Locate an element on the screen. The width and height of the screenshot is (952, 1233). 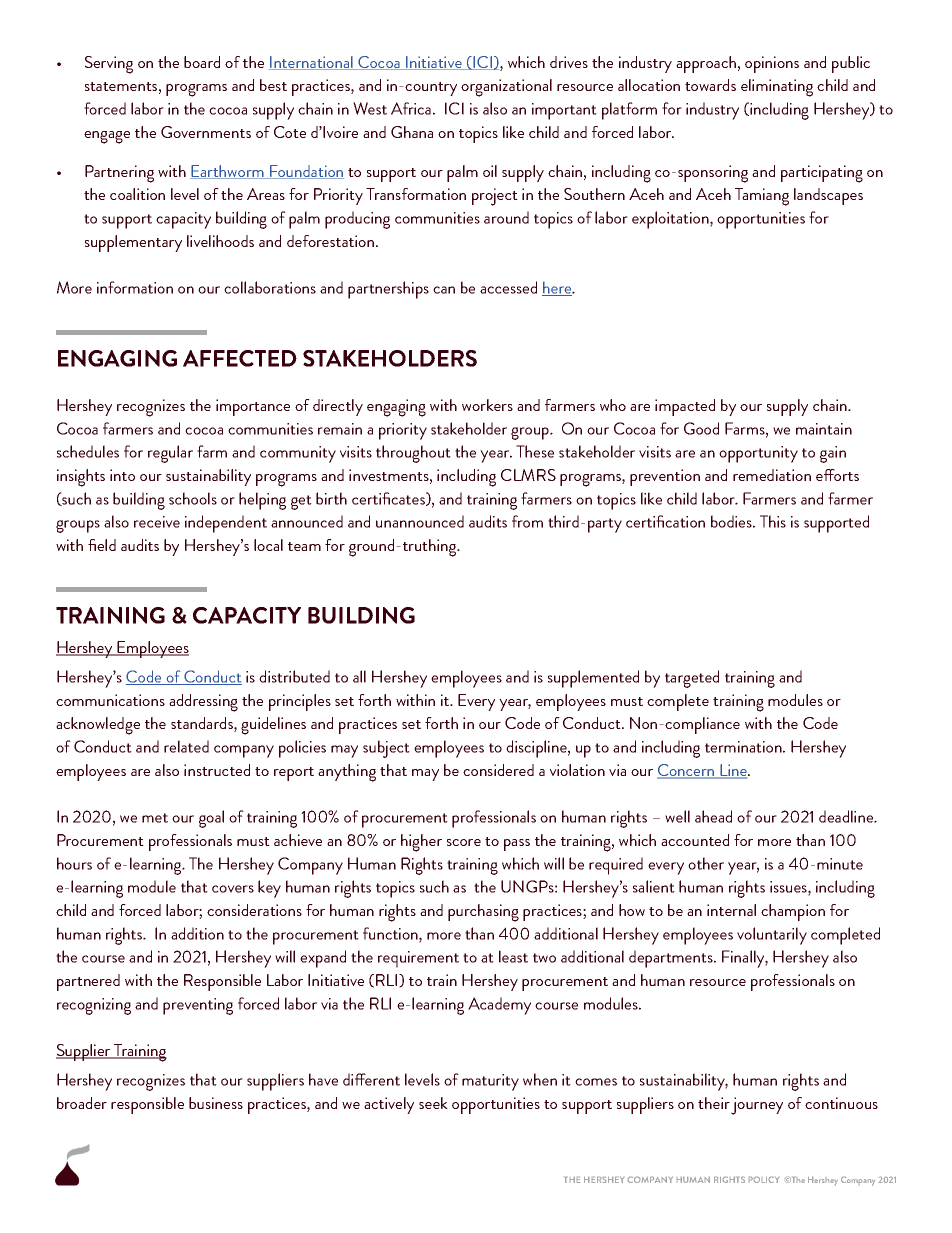
business is located at coordinates (216, 1103).
